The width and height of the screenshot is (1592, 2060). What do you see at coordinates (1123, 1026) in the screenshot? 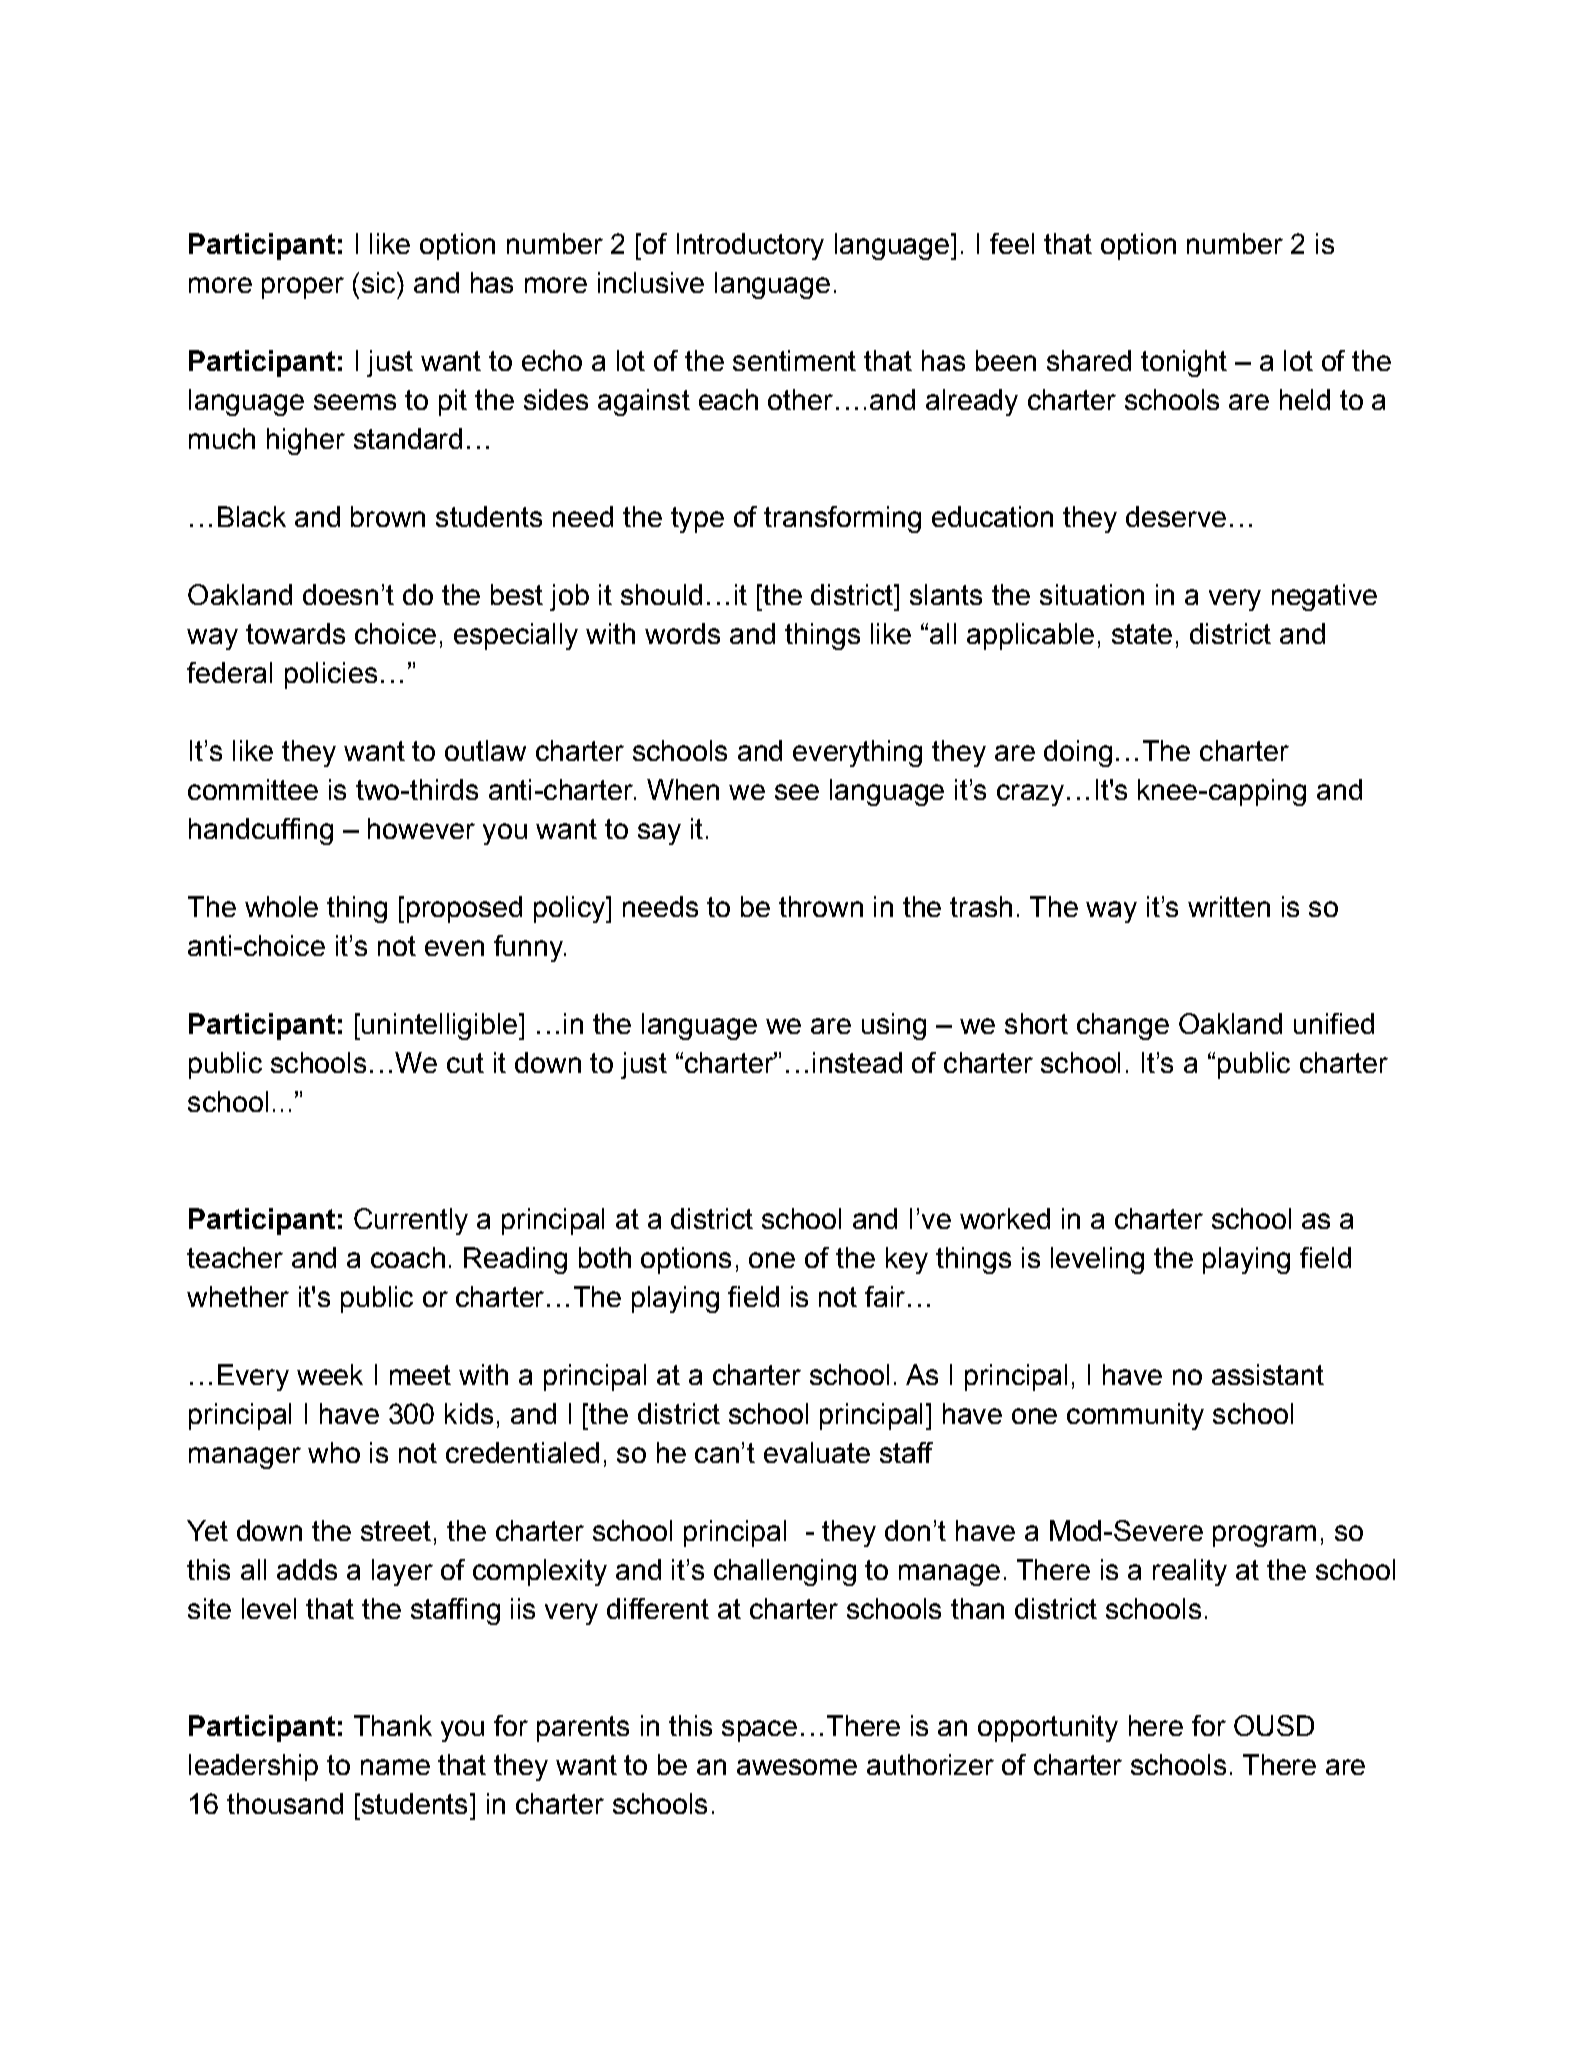
I see `change` at bounding box center [1123, 1026].
